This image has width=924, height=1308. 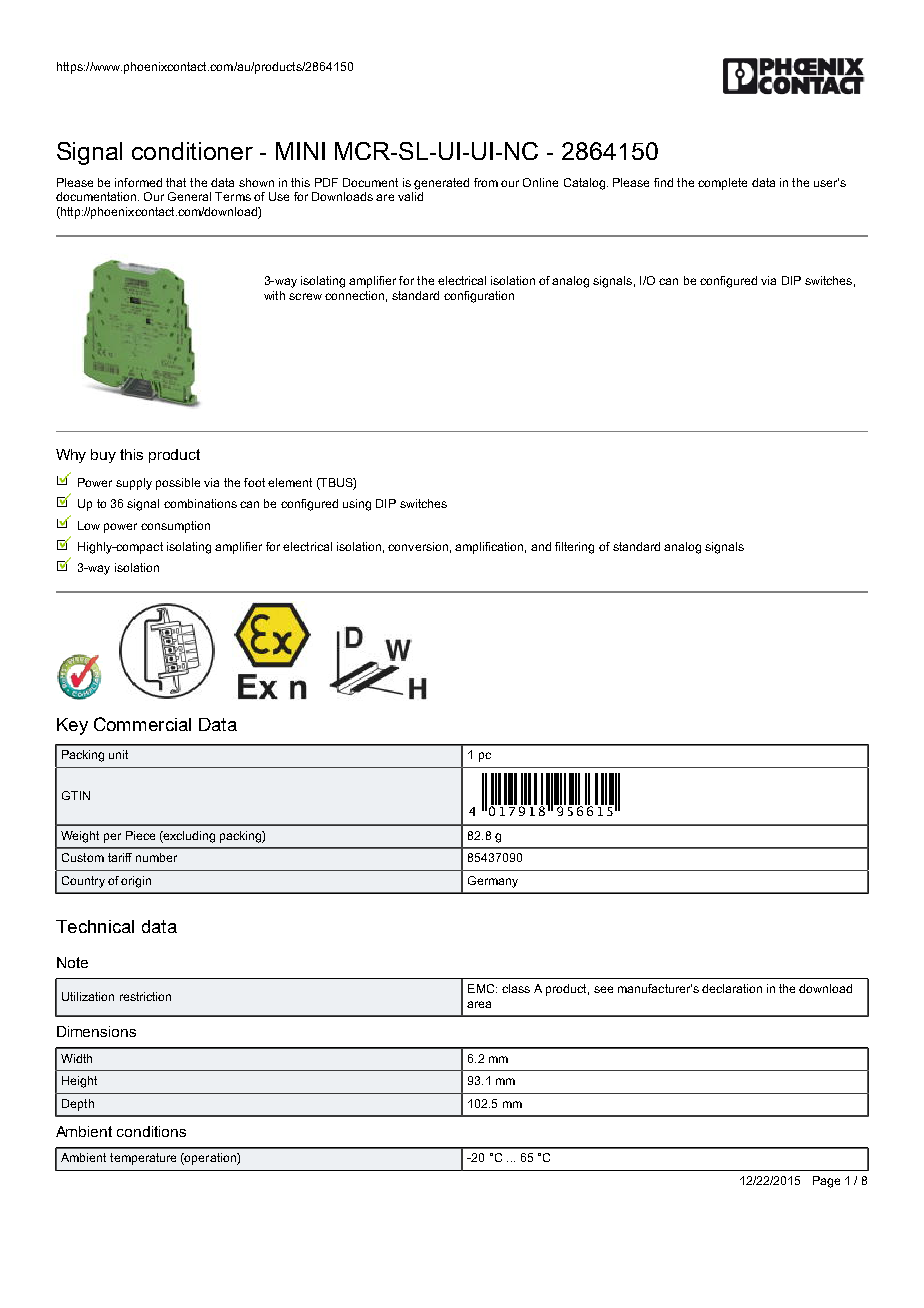 I want to click on area, so click(x=479, y=1004).
